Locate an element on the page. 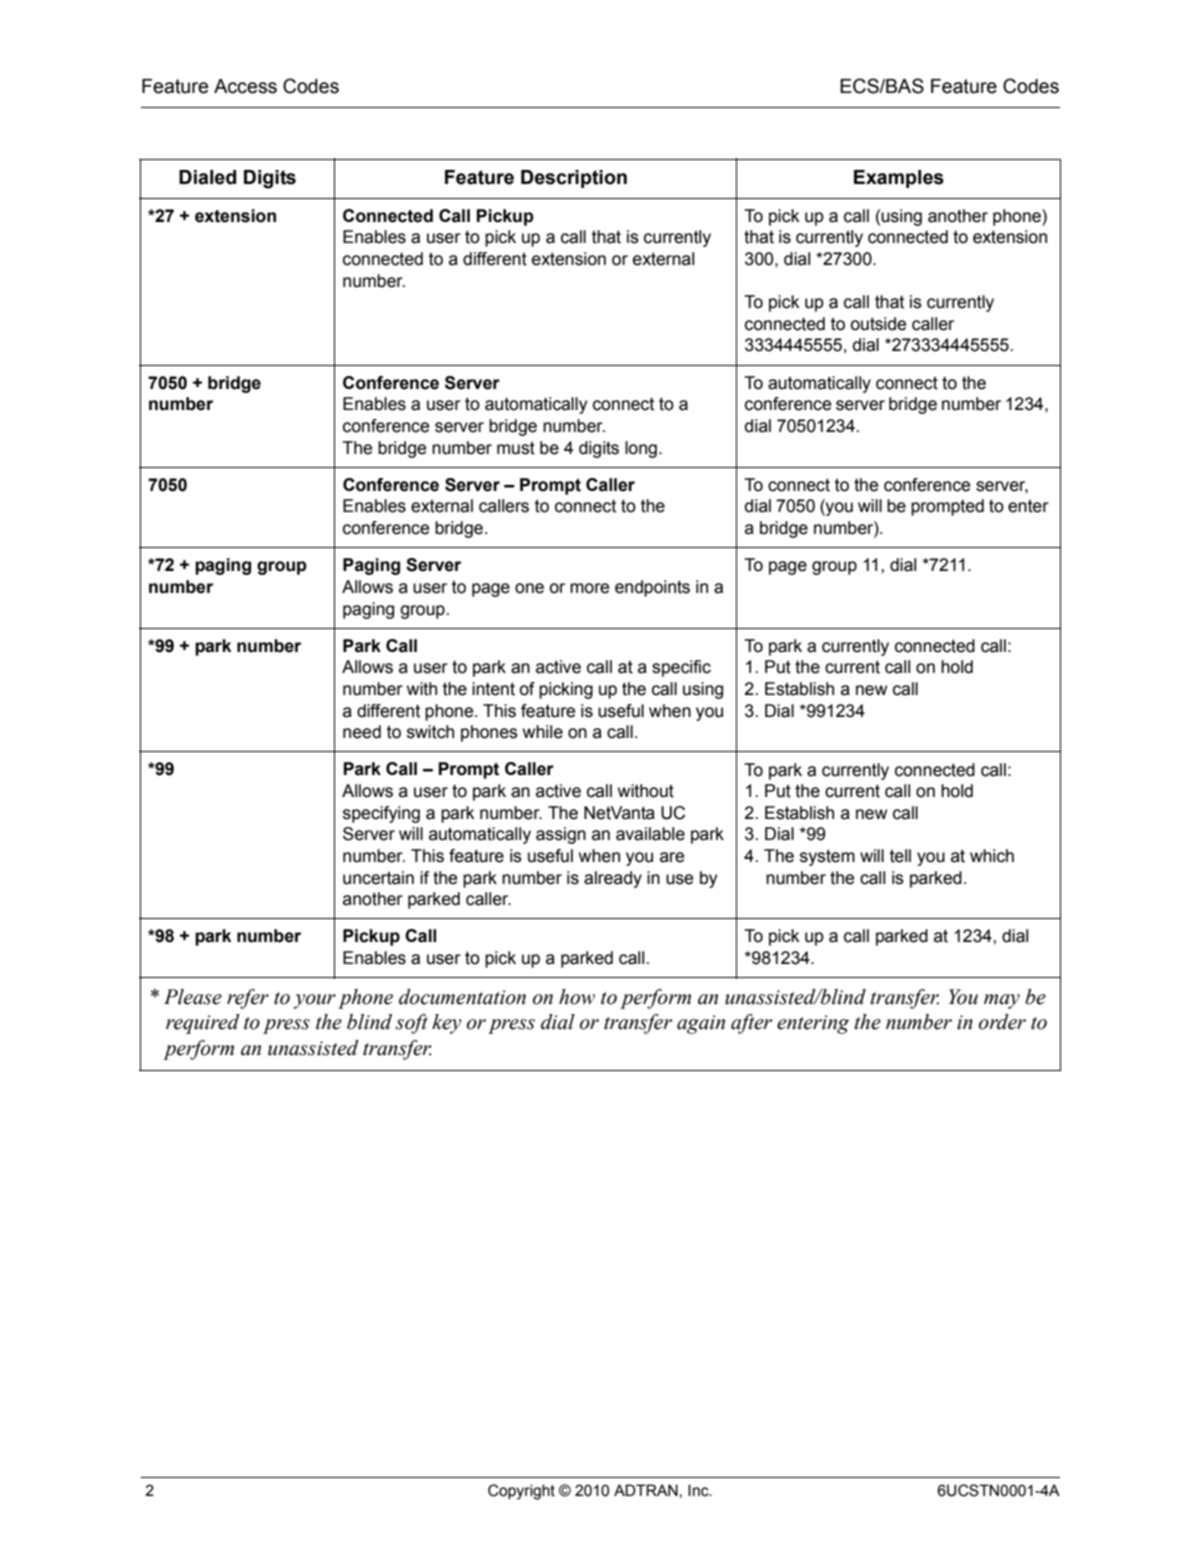 This image has width=1201, height=1555. Description is located at coordinates (574, 179).
